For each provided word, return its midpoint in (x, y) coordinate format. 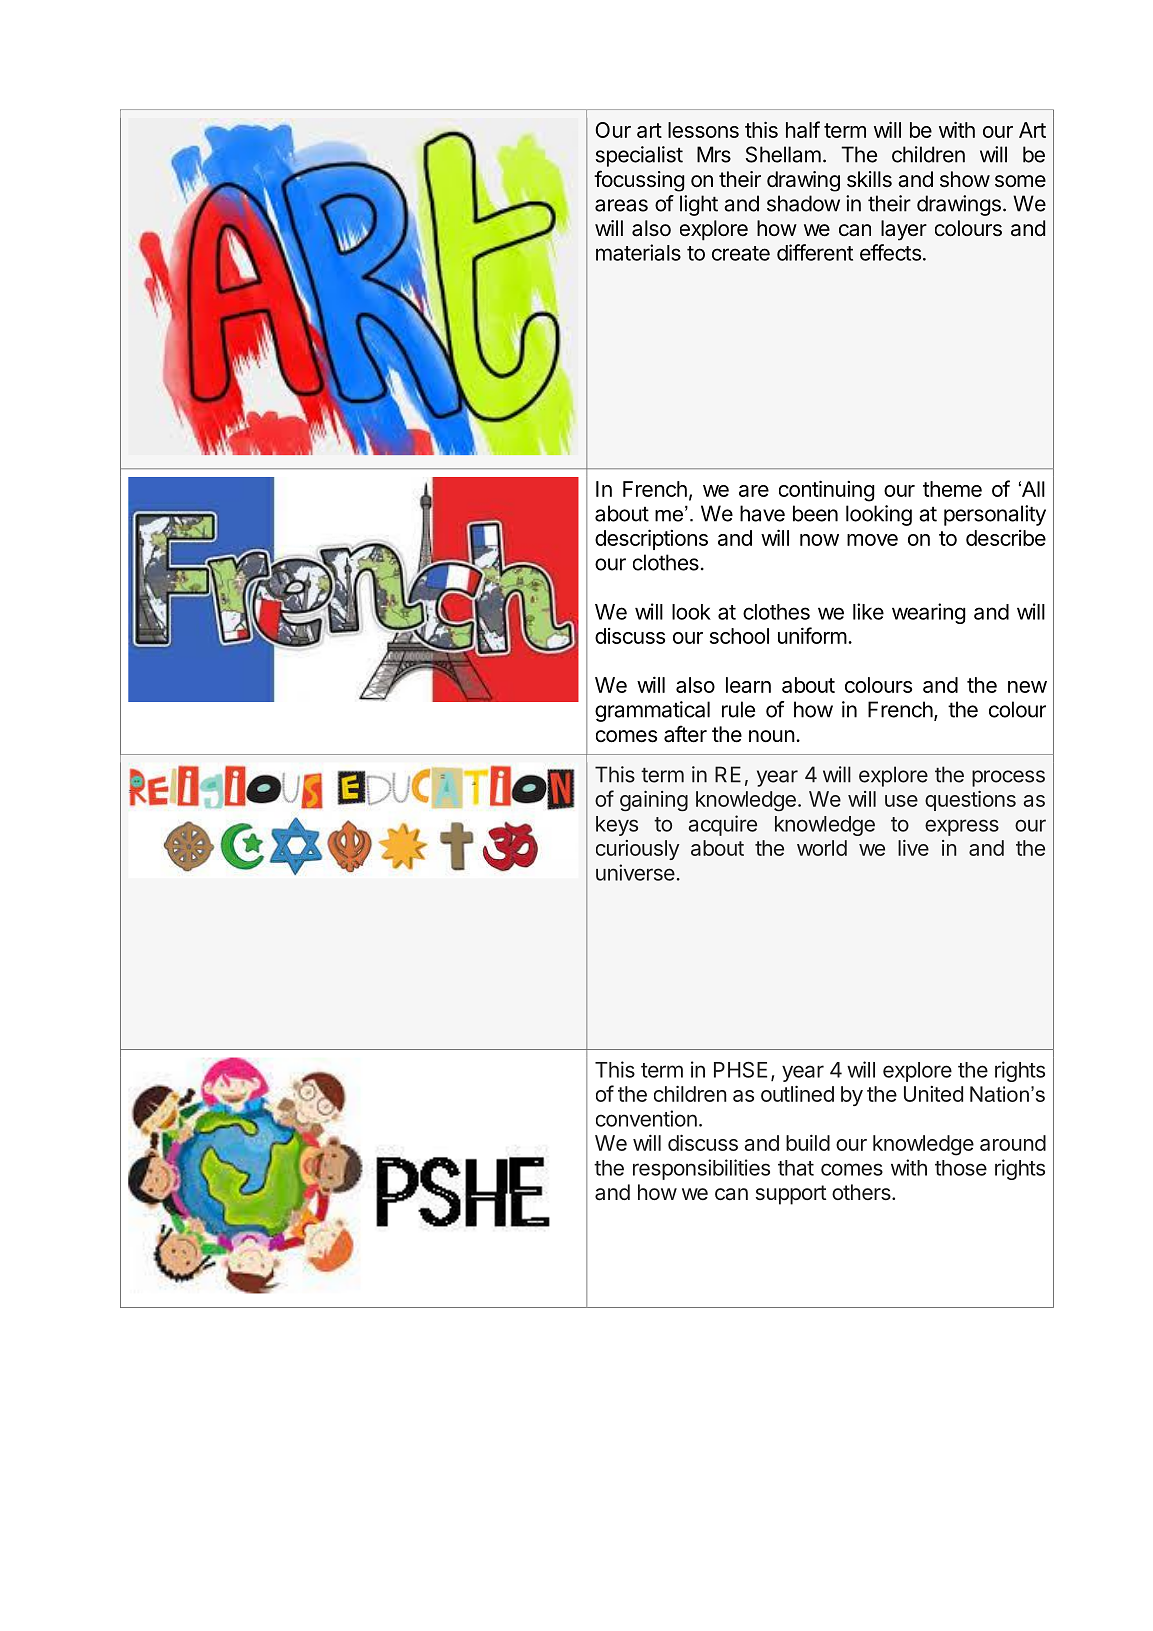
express (962, 827)
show (965, 179)
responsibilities (701, 1169)
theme (952, 489)
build (808, 1143)
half (803, 129)
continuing (827, 491)
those (961, 1168)
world (822, 848)
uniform (812, 635)
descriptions (651, 539)
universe (635, 872)
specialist (639, 156)
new (1027, 687)
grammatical (652, 711)
